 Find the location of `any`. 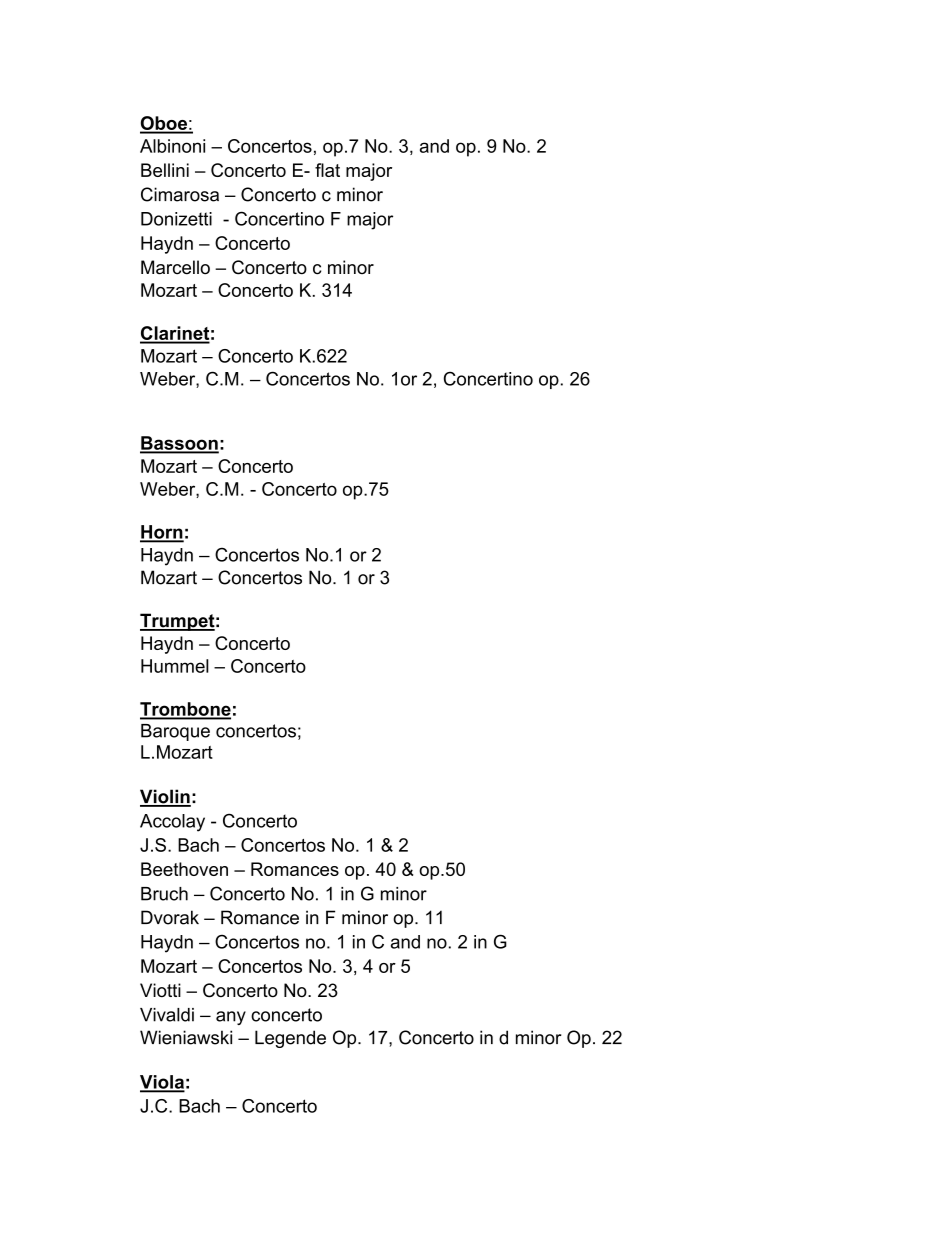

any is located at coordinates (231, 1018).
